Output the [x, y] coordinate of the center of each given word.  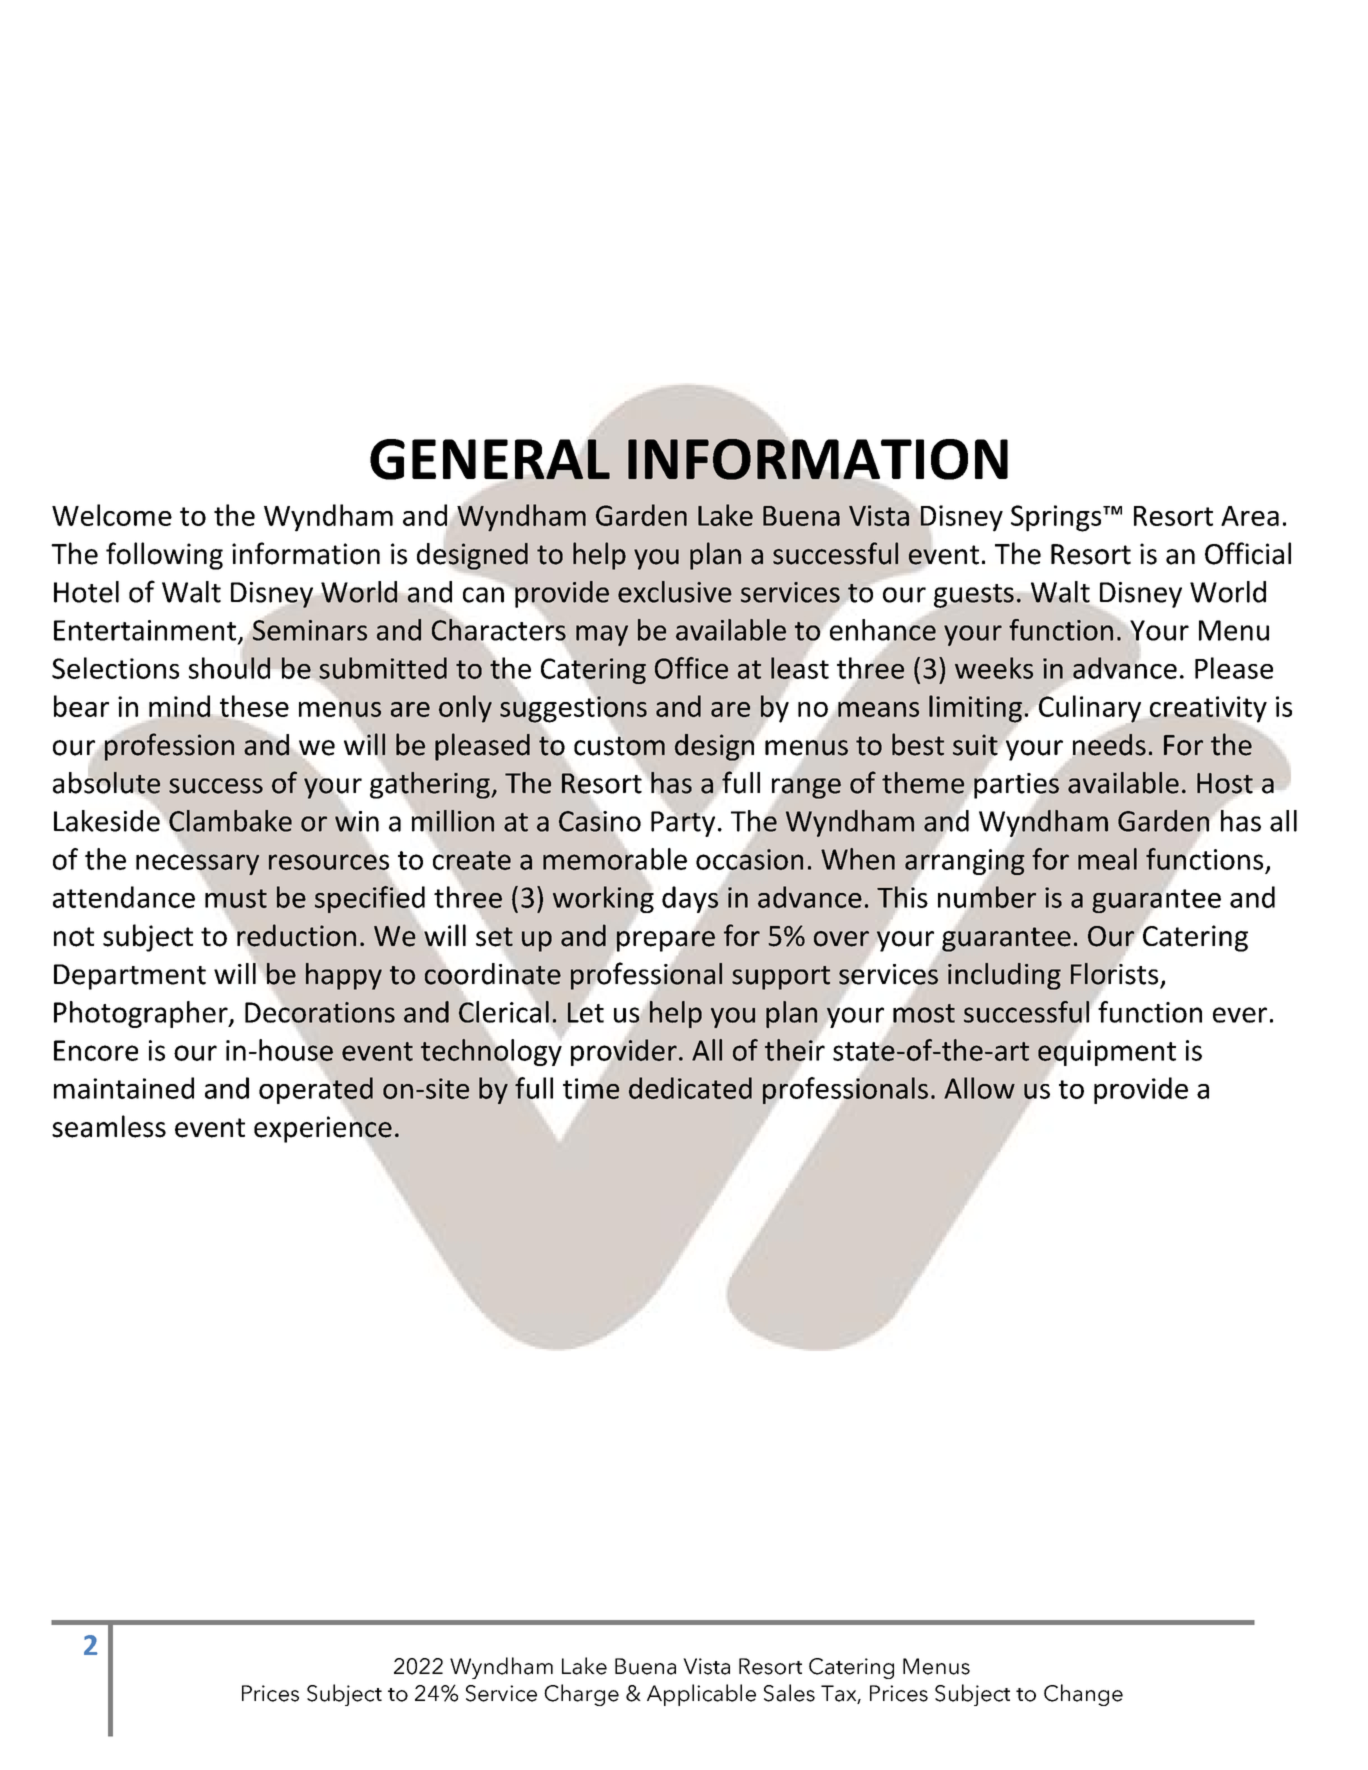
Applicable [701, 1695]
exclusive [675, 592]
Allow [979, 1088]
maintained [124, 1088]
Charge [581, 1695]
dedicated [690, 1088]
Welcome [112, 515]
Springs [1057, 518]
